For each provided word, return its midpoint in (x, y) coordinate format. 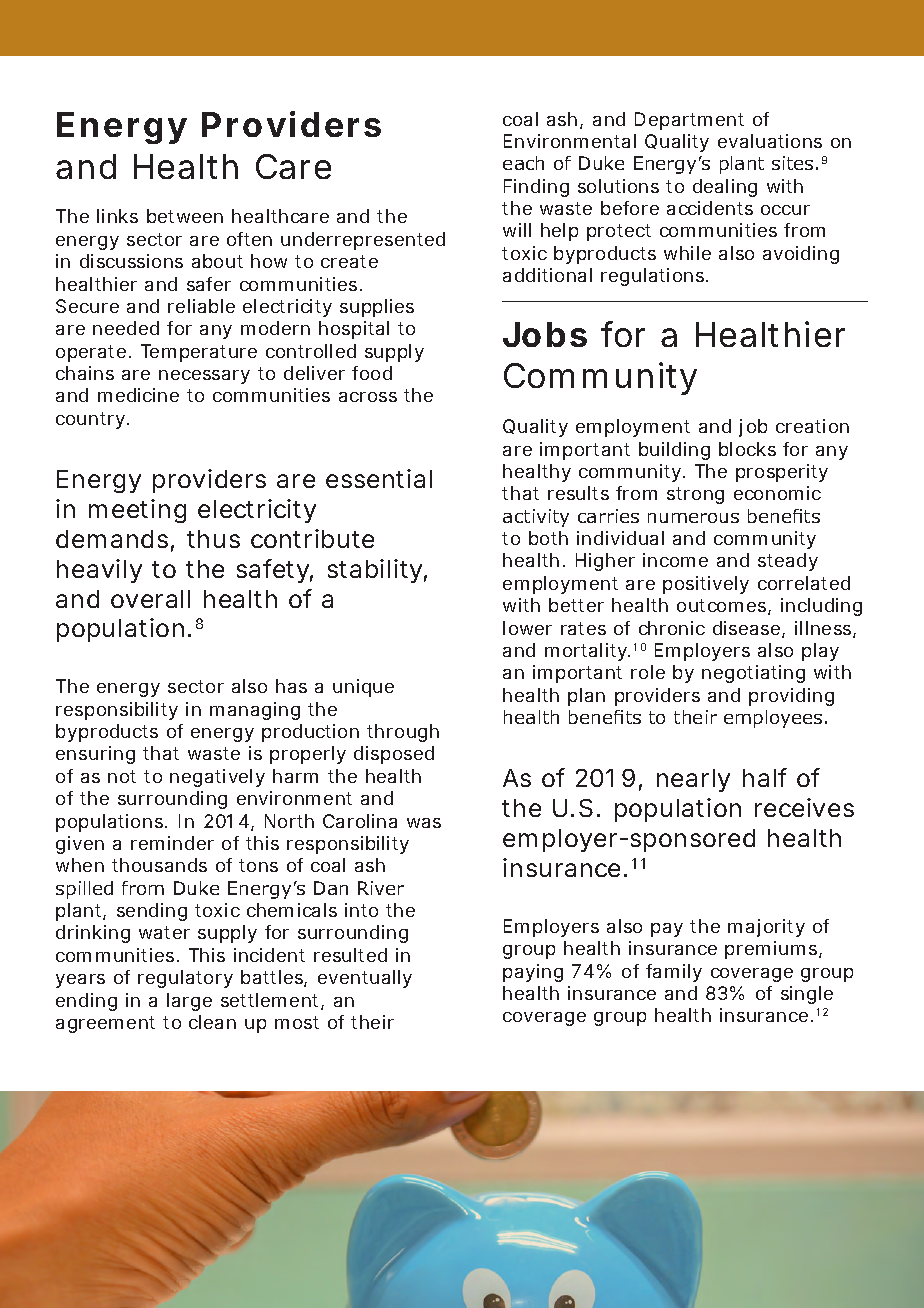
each (523, 163)
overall (150, 599)
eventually (365, 979)
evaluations (770, 141)
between (185, 216)
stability (377, 571)
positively (706, 585)
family (674, 973)
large (189, 1002)
